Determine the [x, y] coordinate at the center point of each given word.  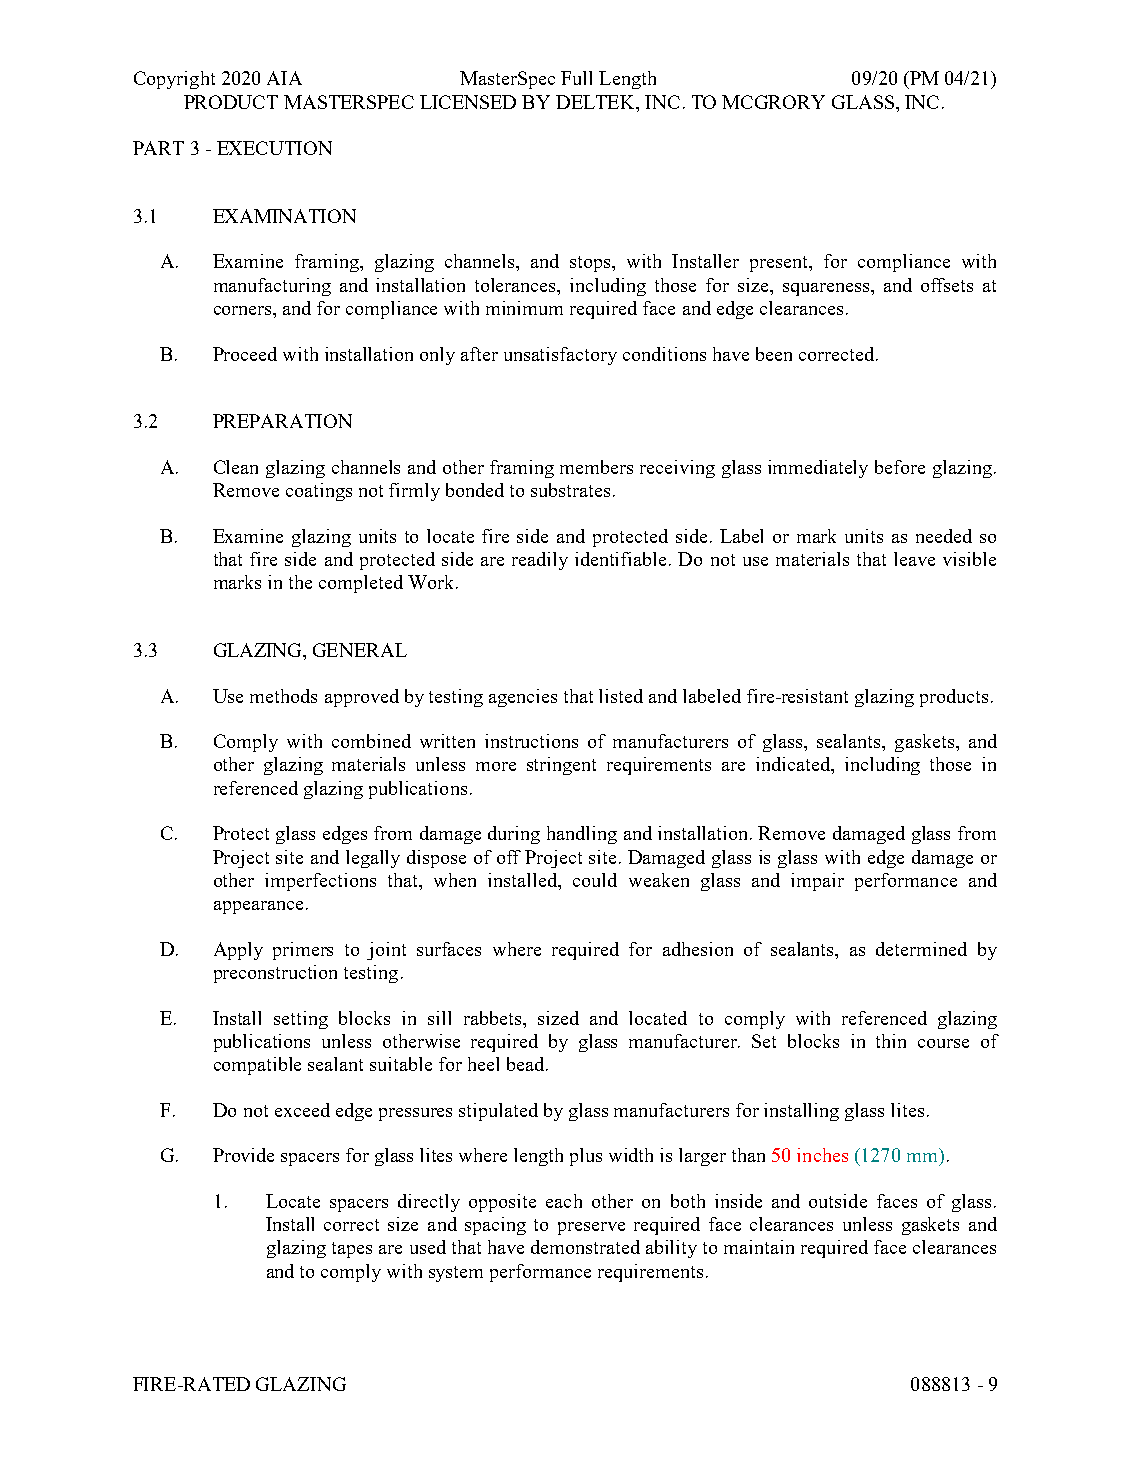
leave [914, 559]
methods [283, 696]
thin [891, 1041]
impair [817, 882]
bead [527, 1064]
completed [361, 584]
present [780, 264]
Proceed [245, 354]
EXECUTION [274, 148]
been [774, 354]
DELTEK [597, 102]
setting [301, 1020]
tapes [352, 1250]
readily [540, 561]
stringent [561, 766]
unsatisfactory [560, 356]
